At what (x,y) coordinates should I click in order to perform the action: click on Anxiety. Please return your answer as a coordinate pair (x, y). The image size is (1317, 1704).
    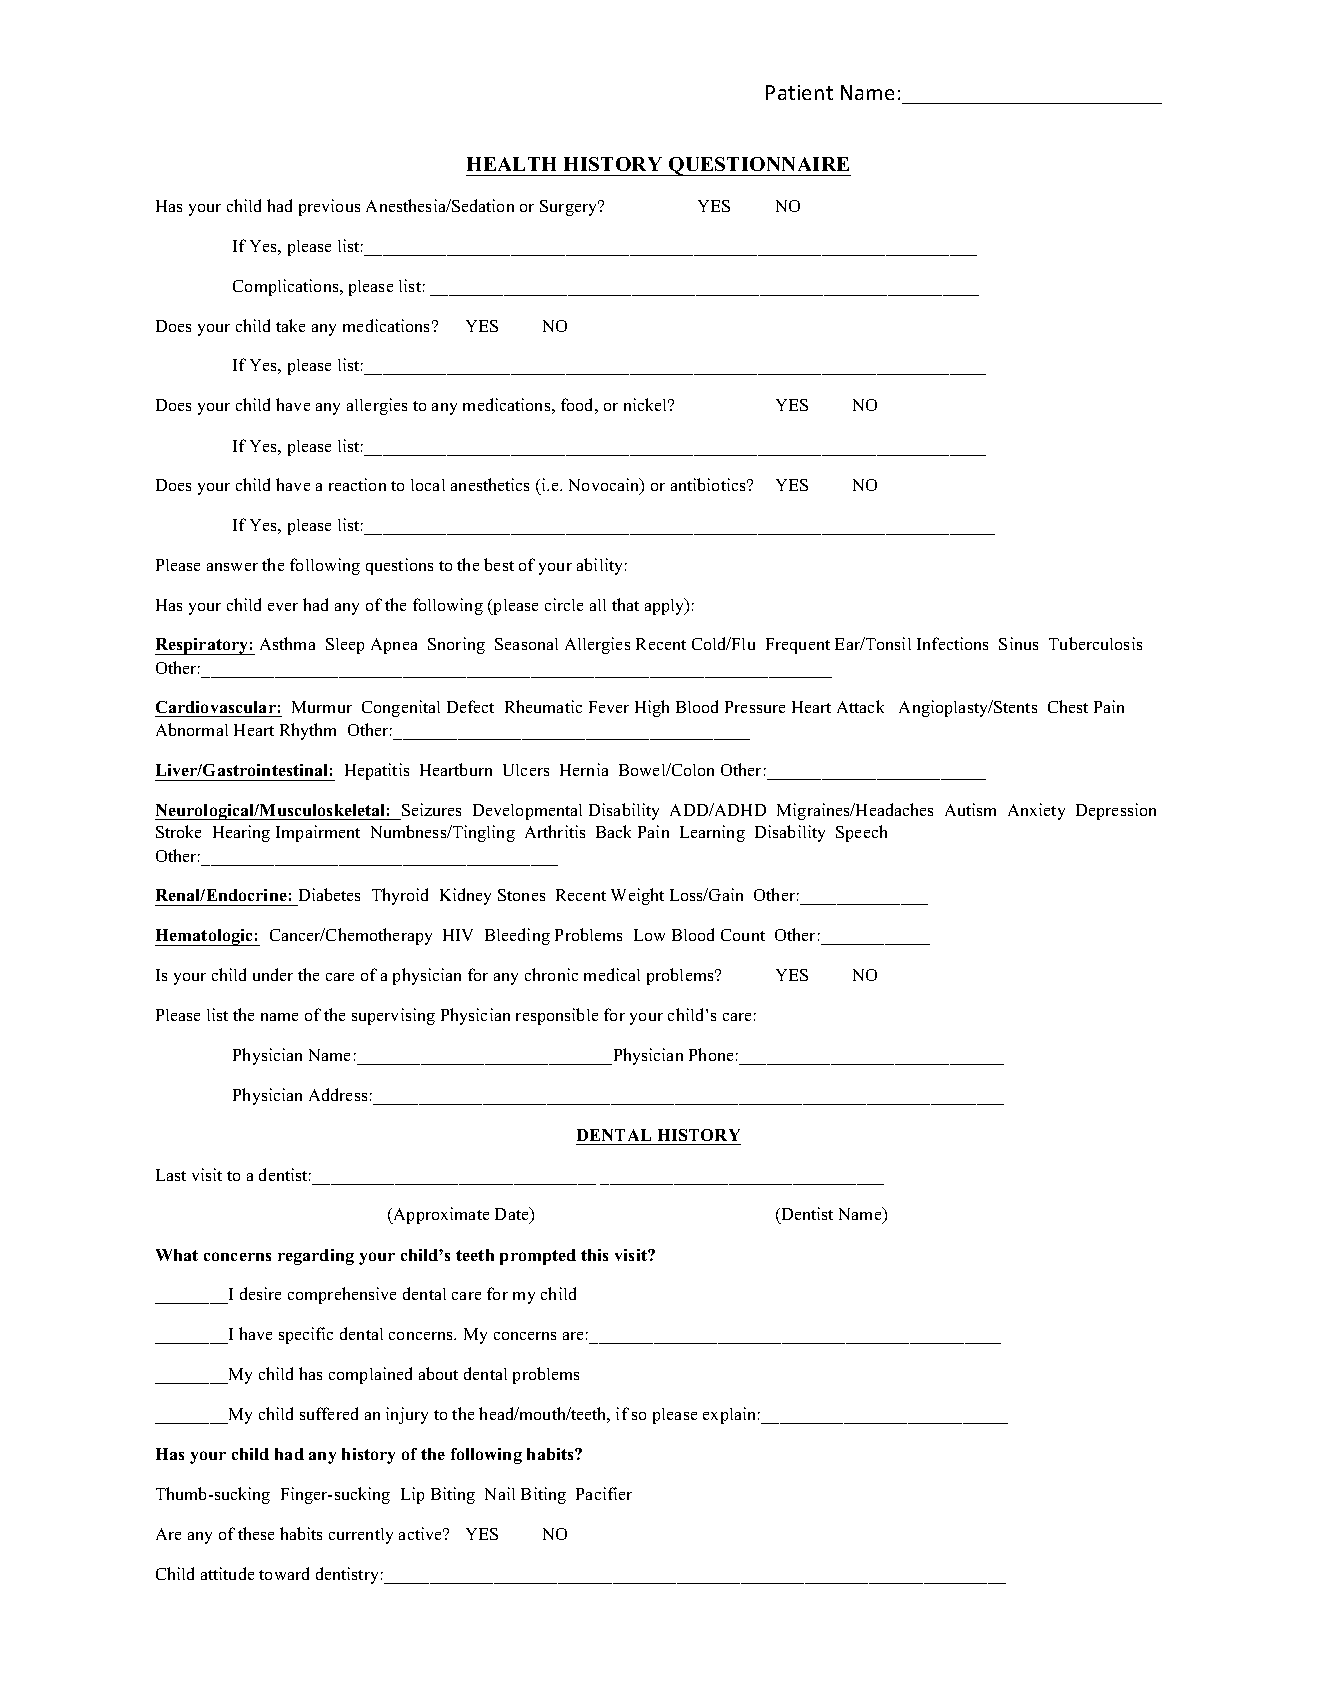
    Looking at the image, I should click on (1036, 811).
